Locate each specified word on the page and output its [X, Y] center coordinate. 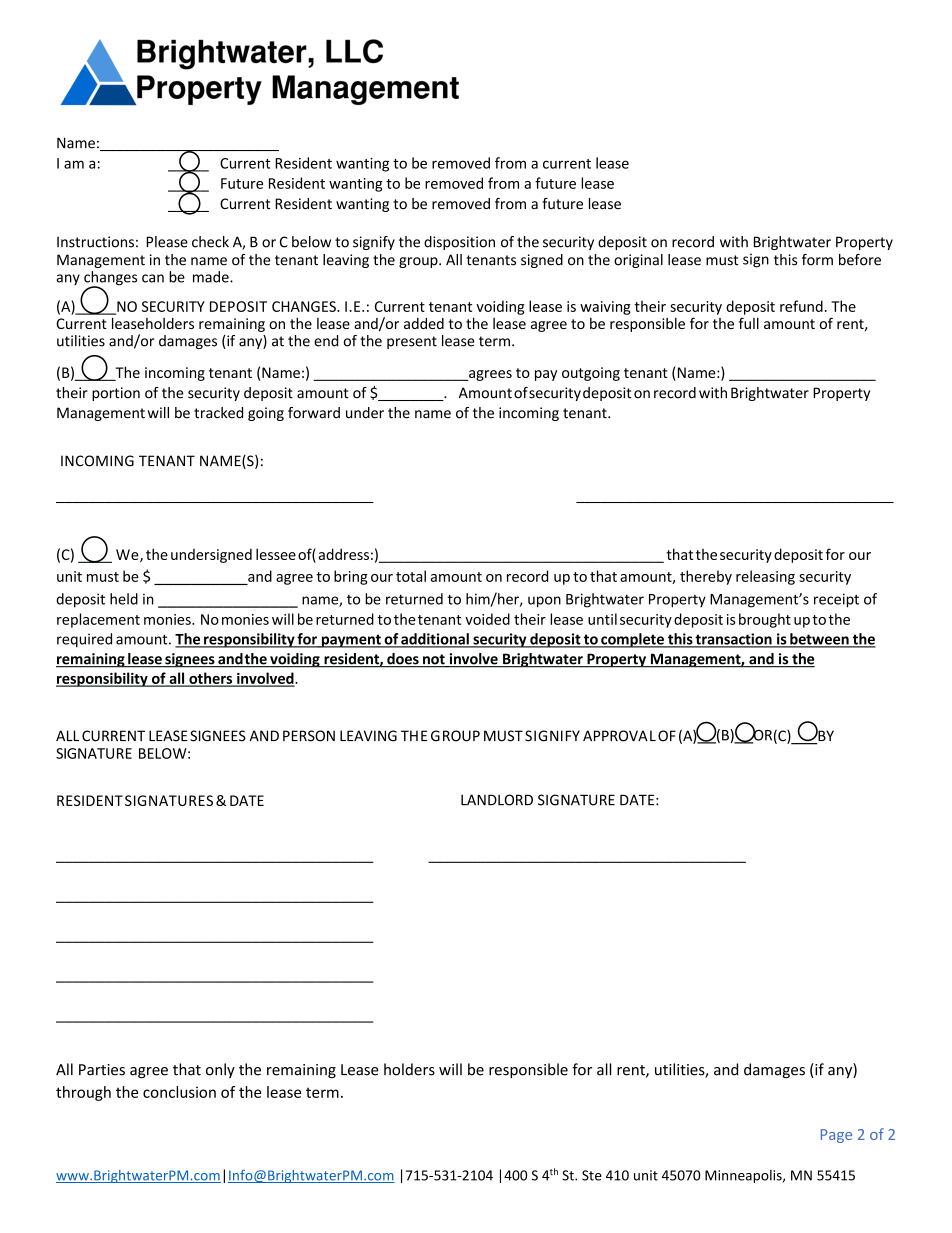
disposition [459, 243]
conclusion [179, 1092]
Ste [592, 1175]
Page [836, 1136]
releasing [765, 577]
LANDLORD [497, 800]
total [411, 576]
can [153, 278]
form [817, 260]
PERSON [309, 736]
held [124, 599]
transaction [734, 640]
